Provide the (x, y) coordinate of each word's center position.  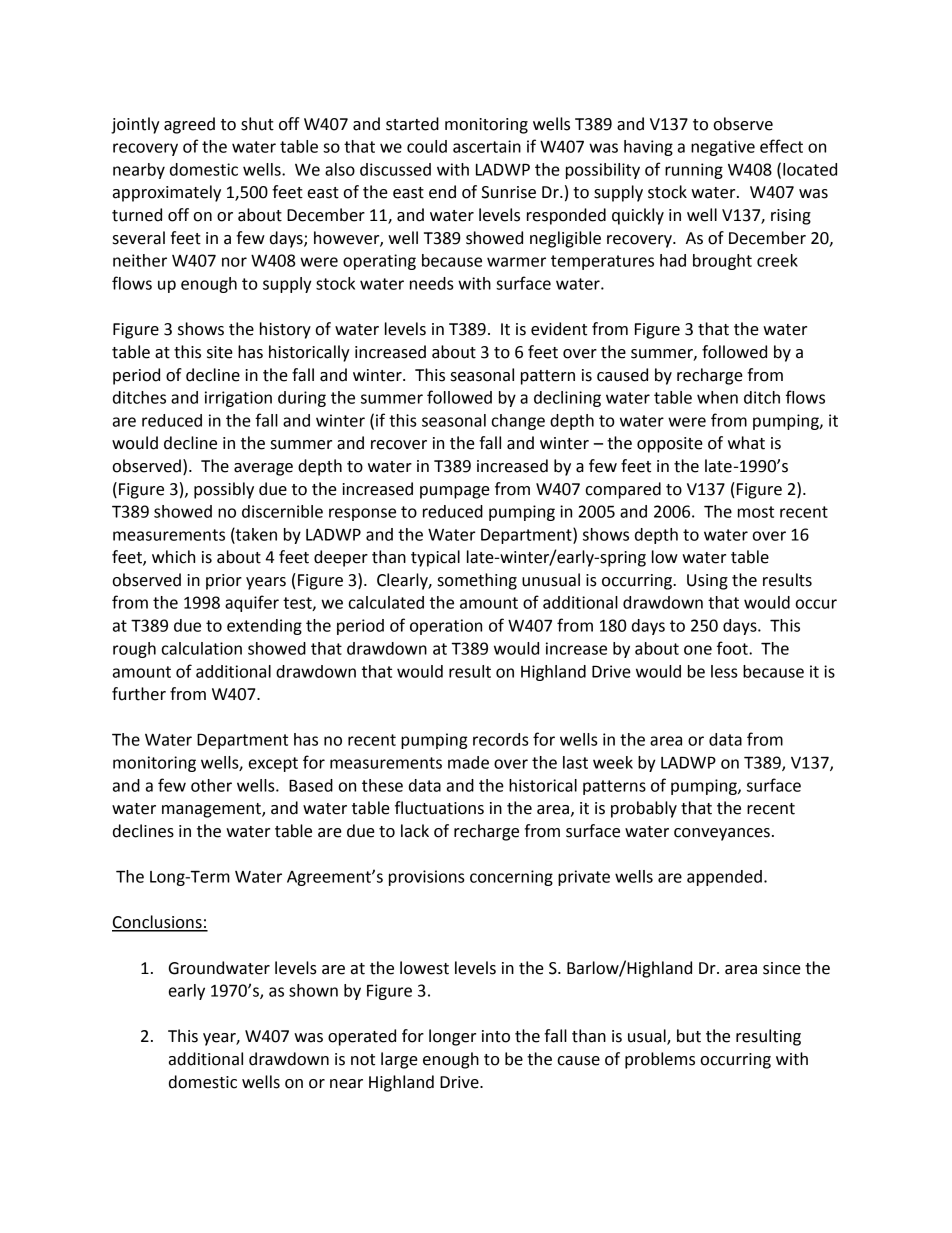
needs (432, 283)
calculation (202, 648)
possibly (224, 490)
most (756, 512)
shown (313, 990)
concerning (511, 878)
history (285, 330)
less (724, 671)
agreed (189, 125)
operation (446, 627)
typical (435, 558)
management (212, 810)
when (717, 397)
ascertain (487, 146)
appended (724, 878)
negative (723, 148)
